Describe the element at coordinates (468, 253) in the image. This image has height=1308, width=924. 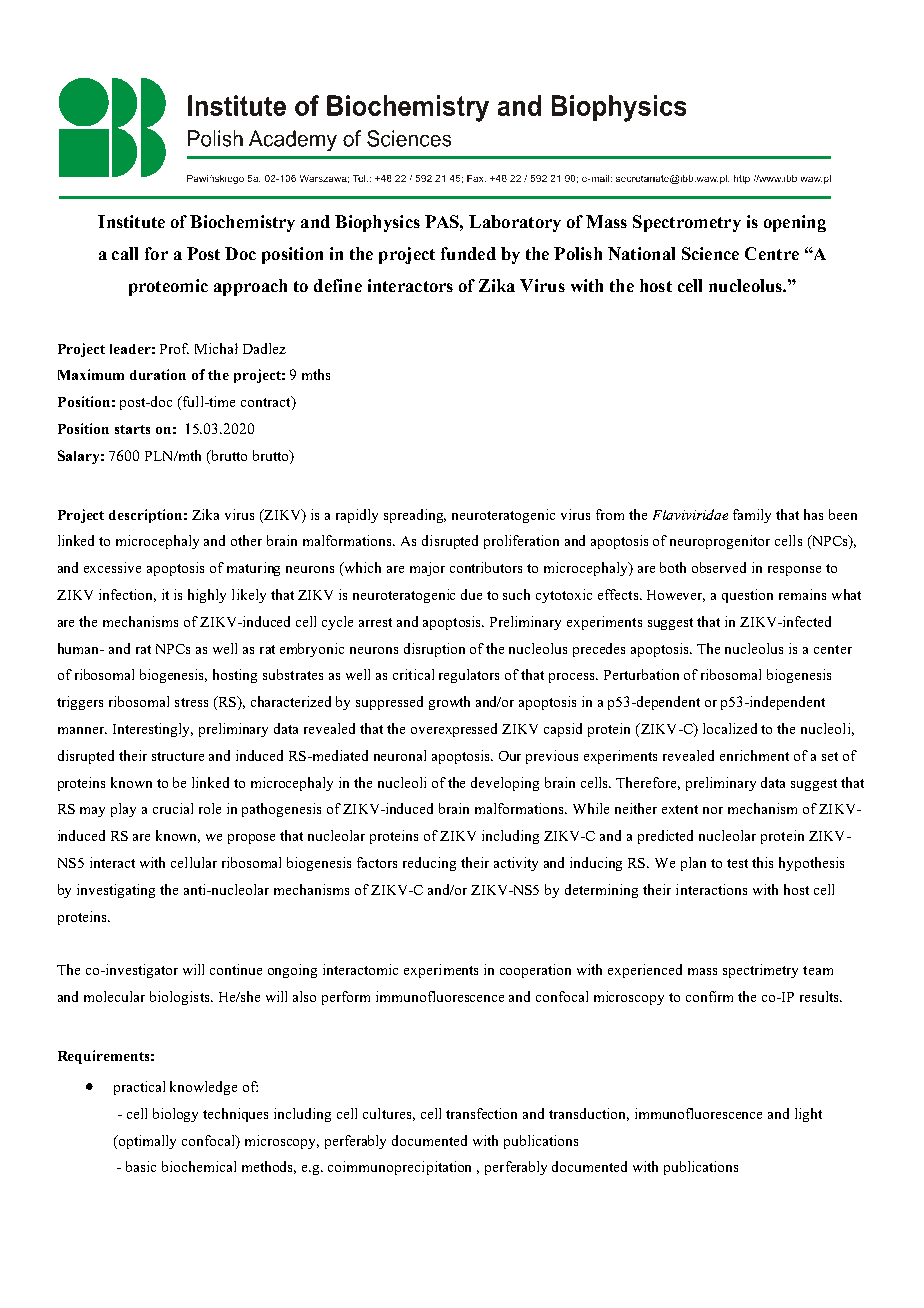
I see `funded` at that location.
